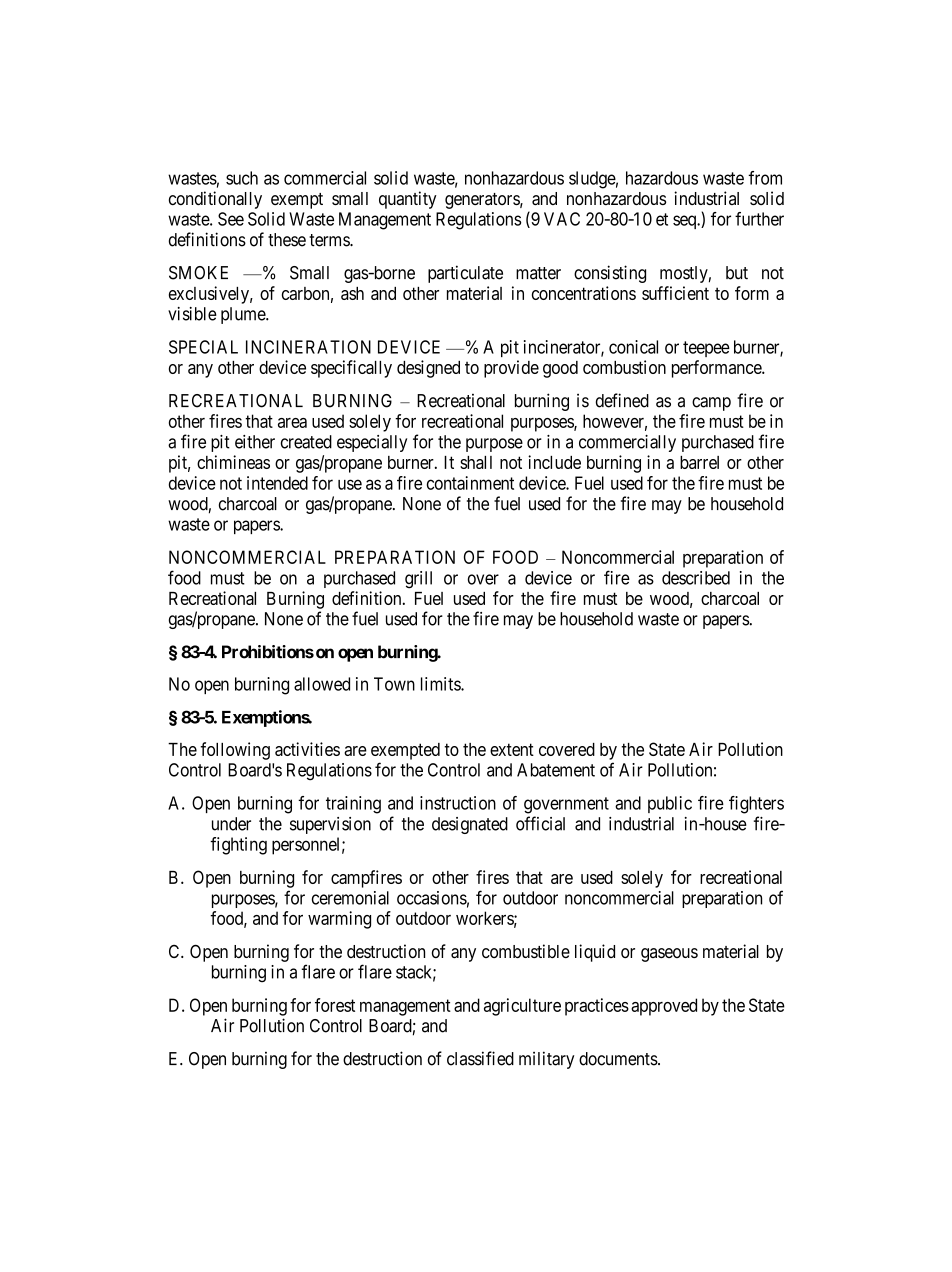 Image resolution: width=952 pixels, height=1272 pixels. What do you see at coordinates (480, 1058) in the document?
I see `classified` at bounding box center [480, 1058].
